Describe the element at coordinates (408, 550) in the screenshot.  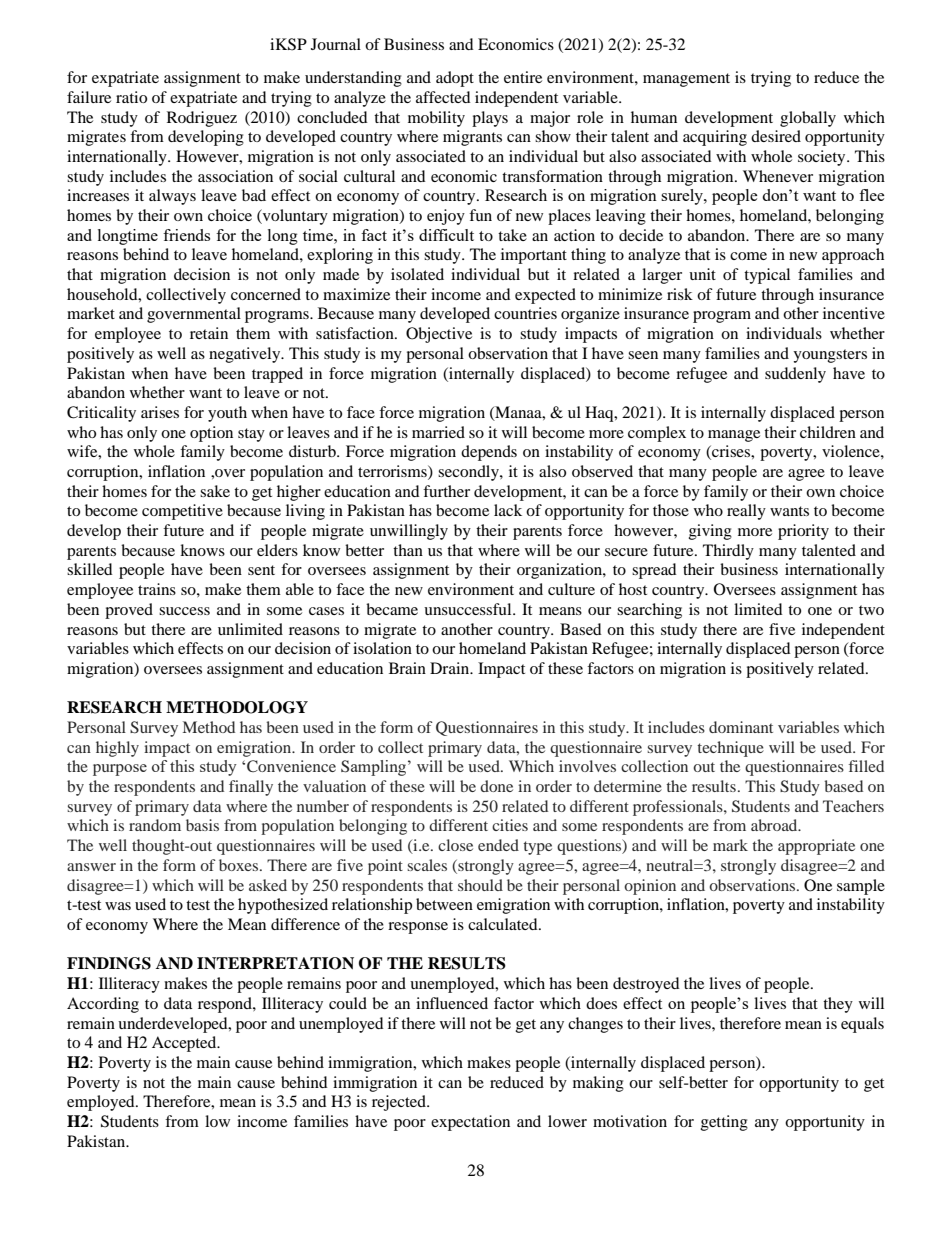
I see `than` at that location.
